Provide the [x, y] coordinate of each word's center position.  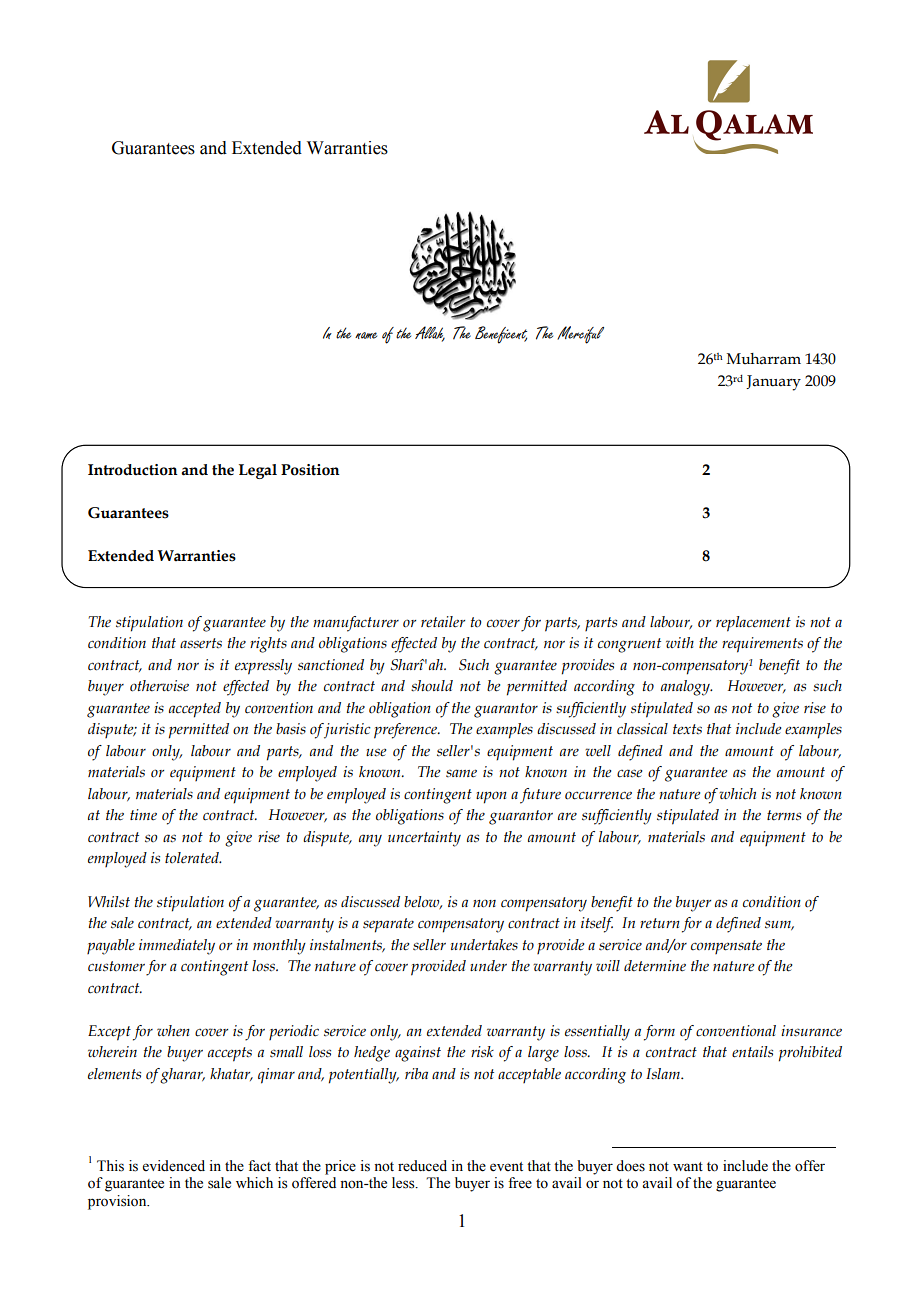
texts [687, 729]
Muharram [764, 359]
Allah [430, 334]
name [366, 335]
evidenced [174, 1166]
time [143, 815]
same [461, 773]
